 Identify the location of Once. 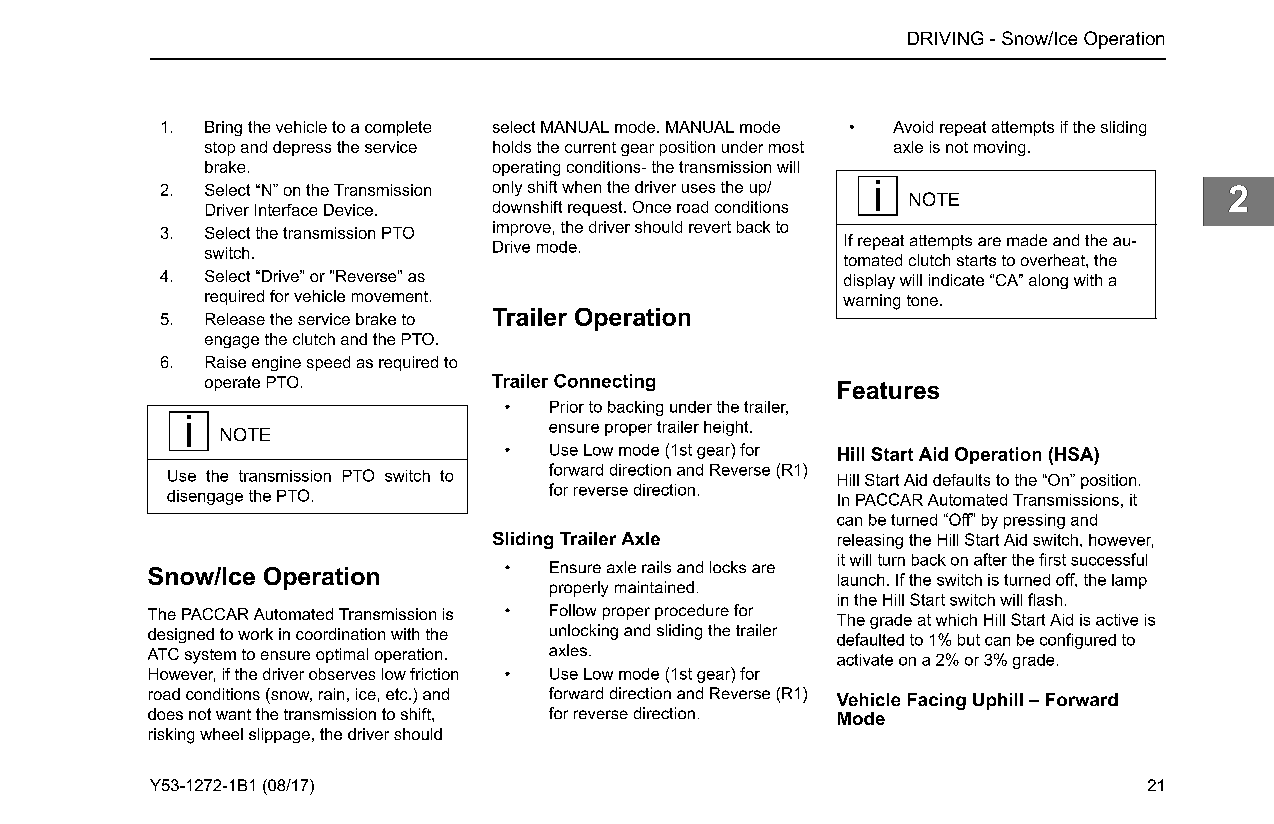
(652, 207).
